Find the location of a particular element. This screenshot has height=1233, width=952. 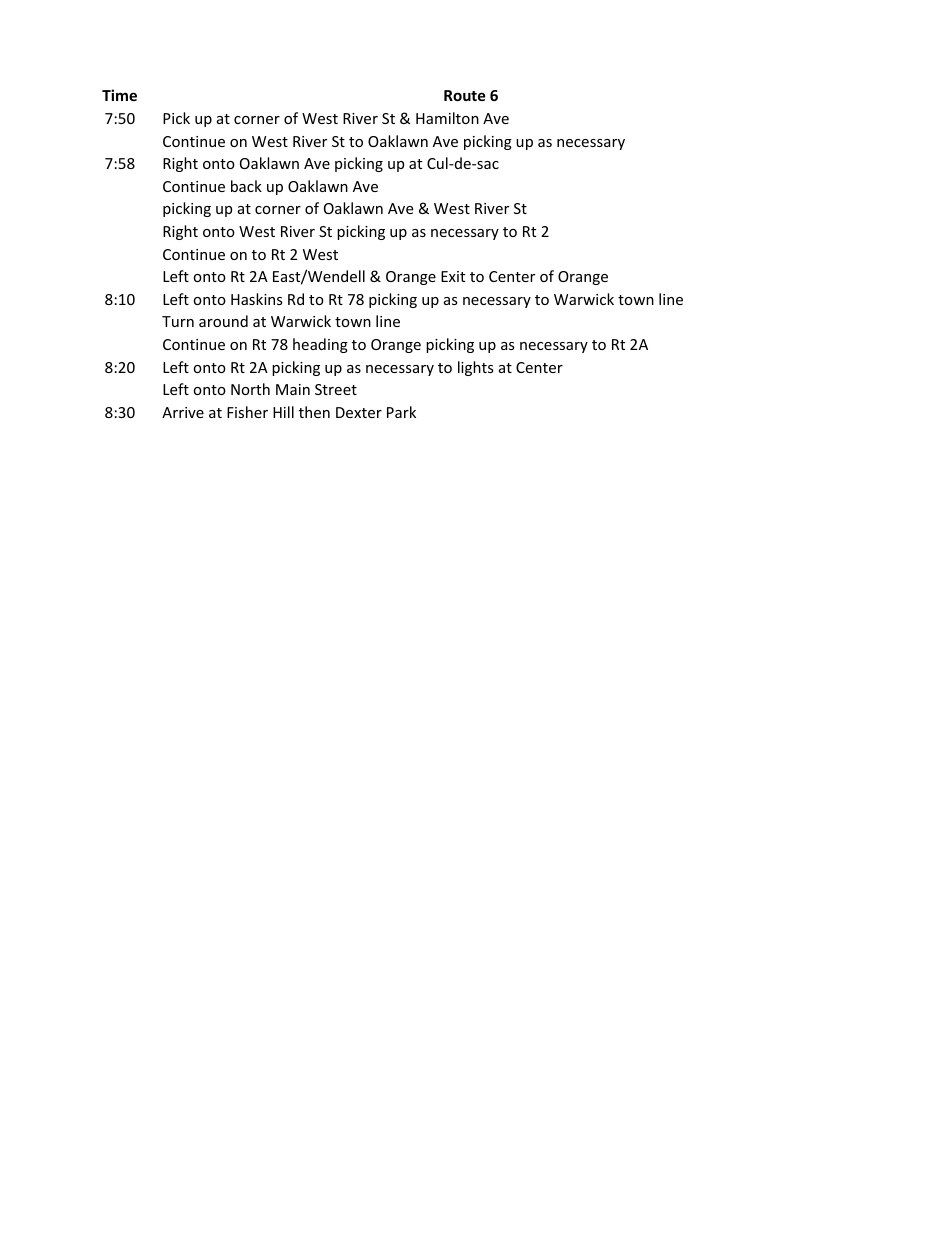

back is located at coordinates (246, 186).
